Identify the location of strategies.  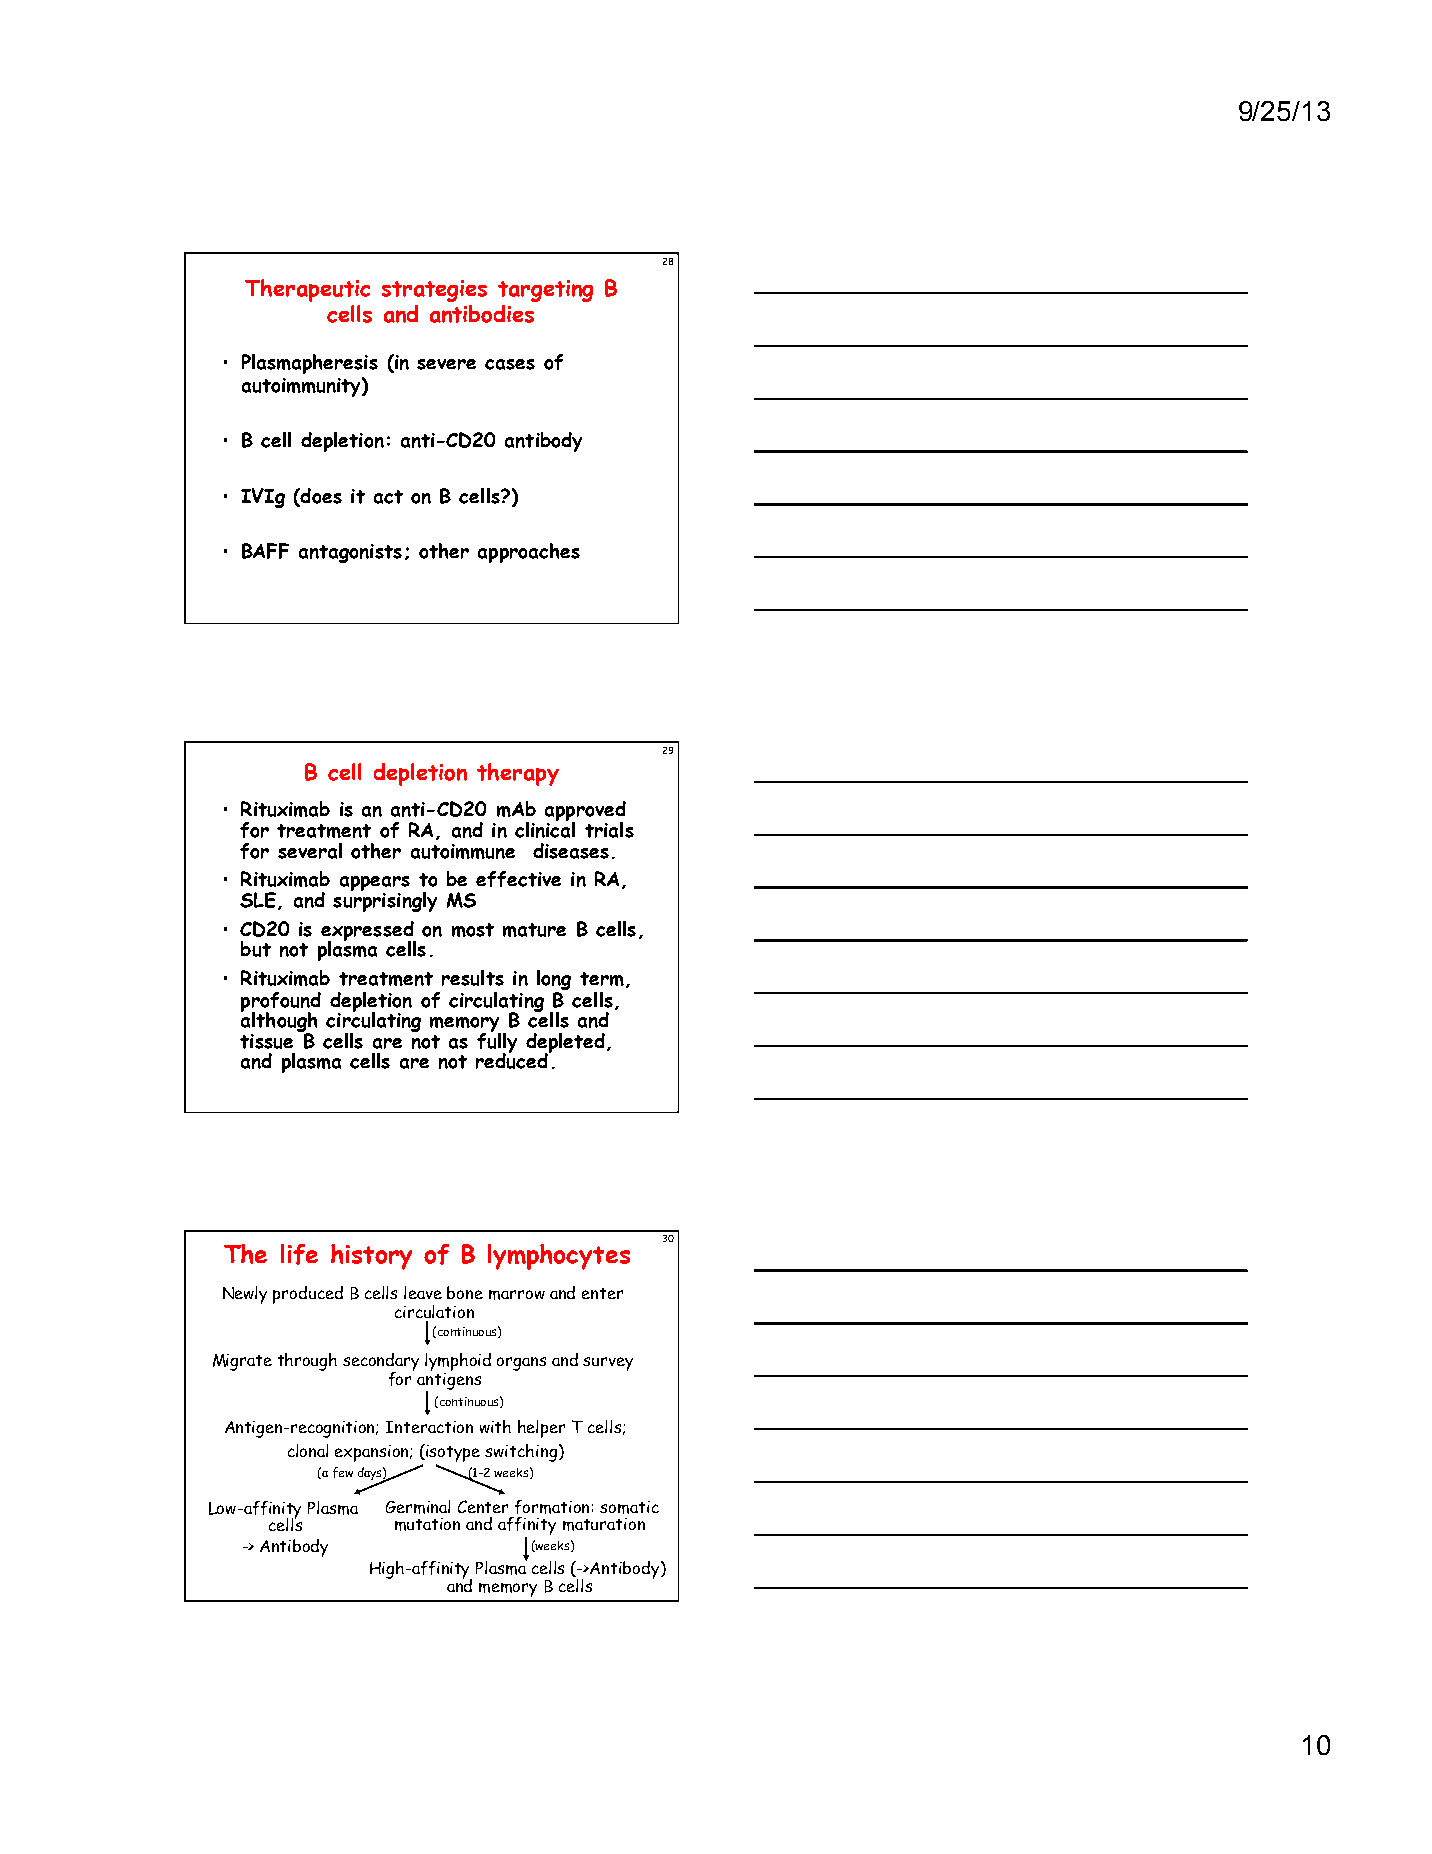
(434, 291).
